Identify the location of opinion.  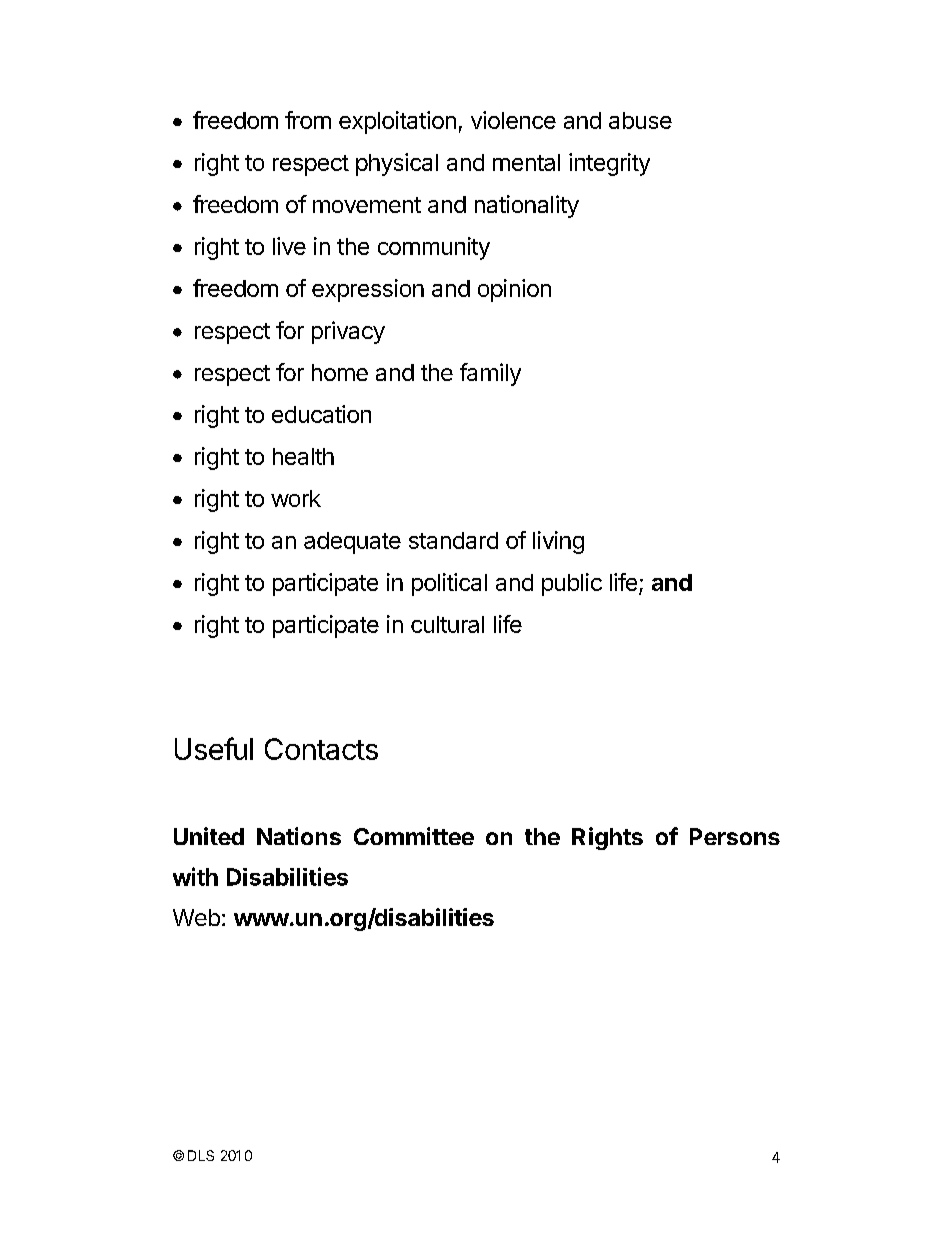
(514, 290).
